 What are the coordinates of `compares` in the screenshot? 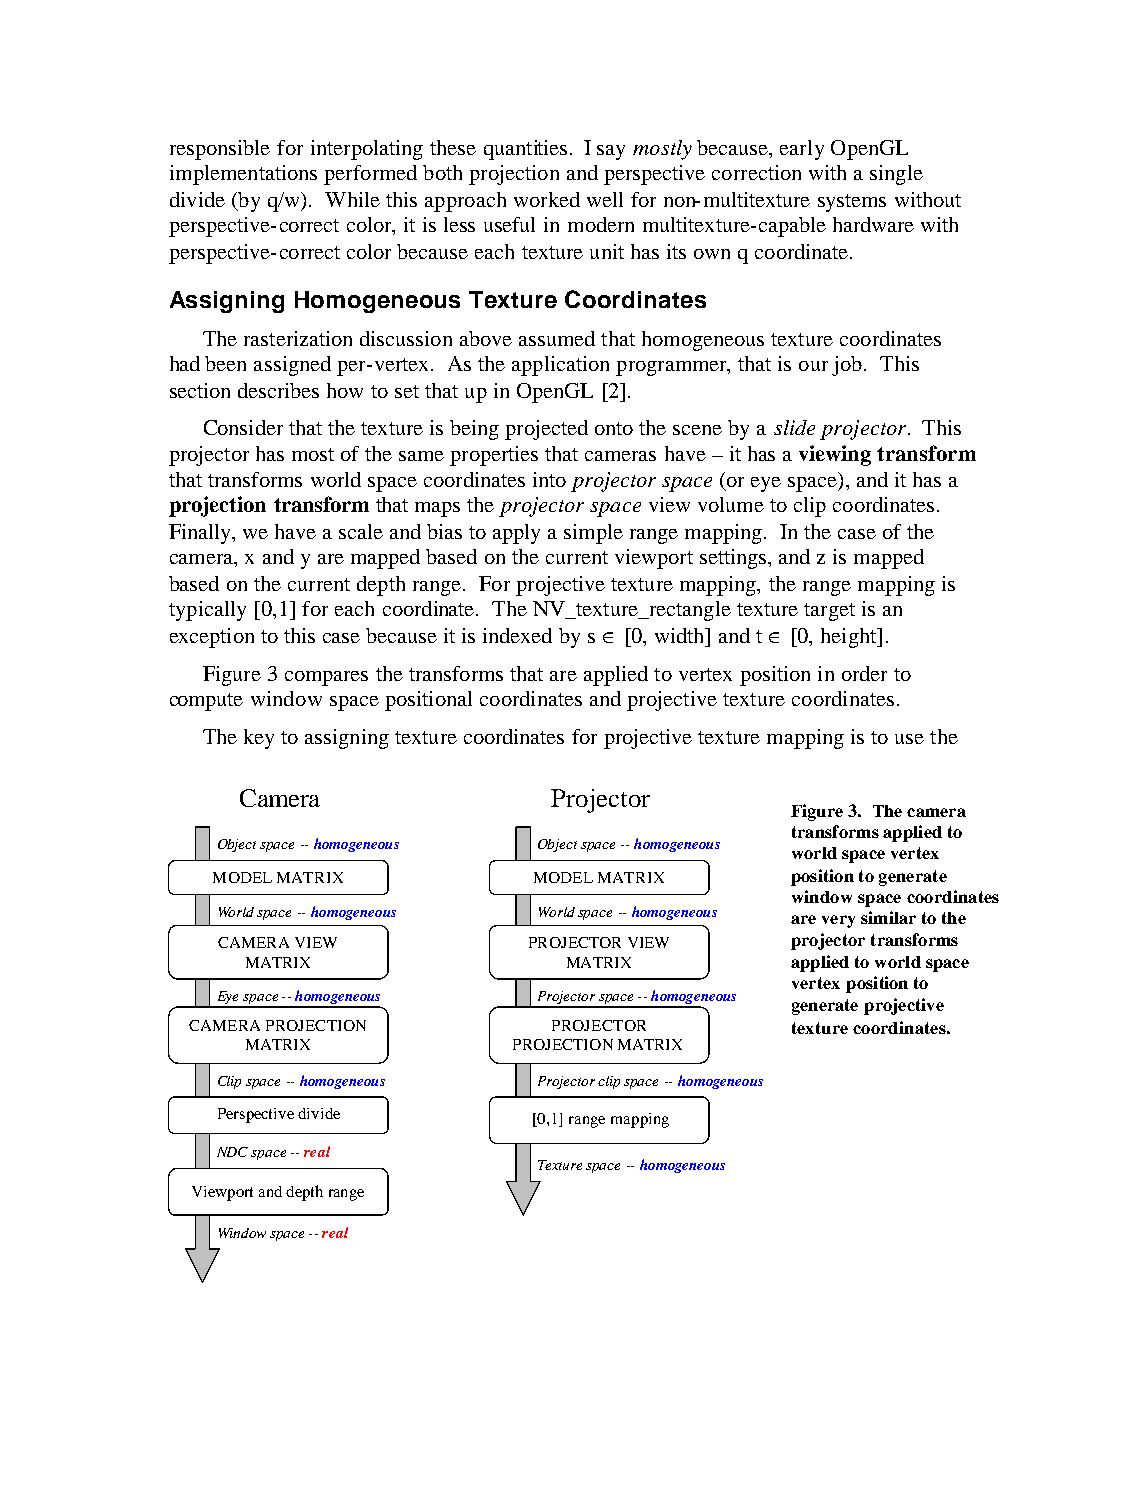 It's located at (326, 678).
